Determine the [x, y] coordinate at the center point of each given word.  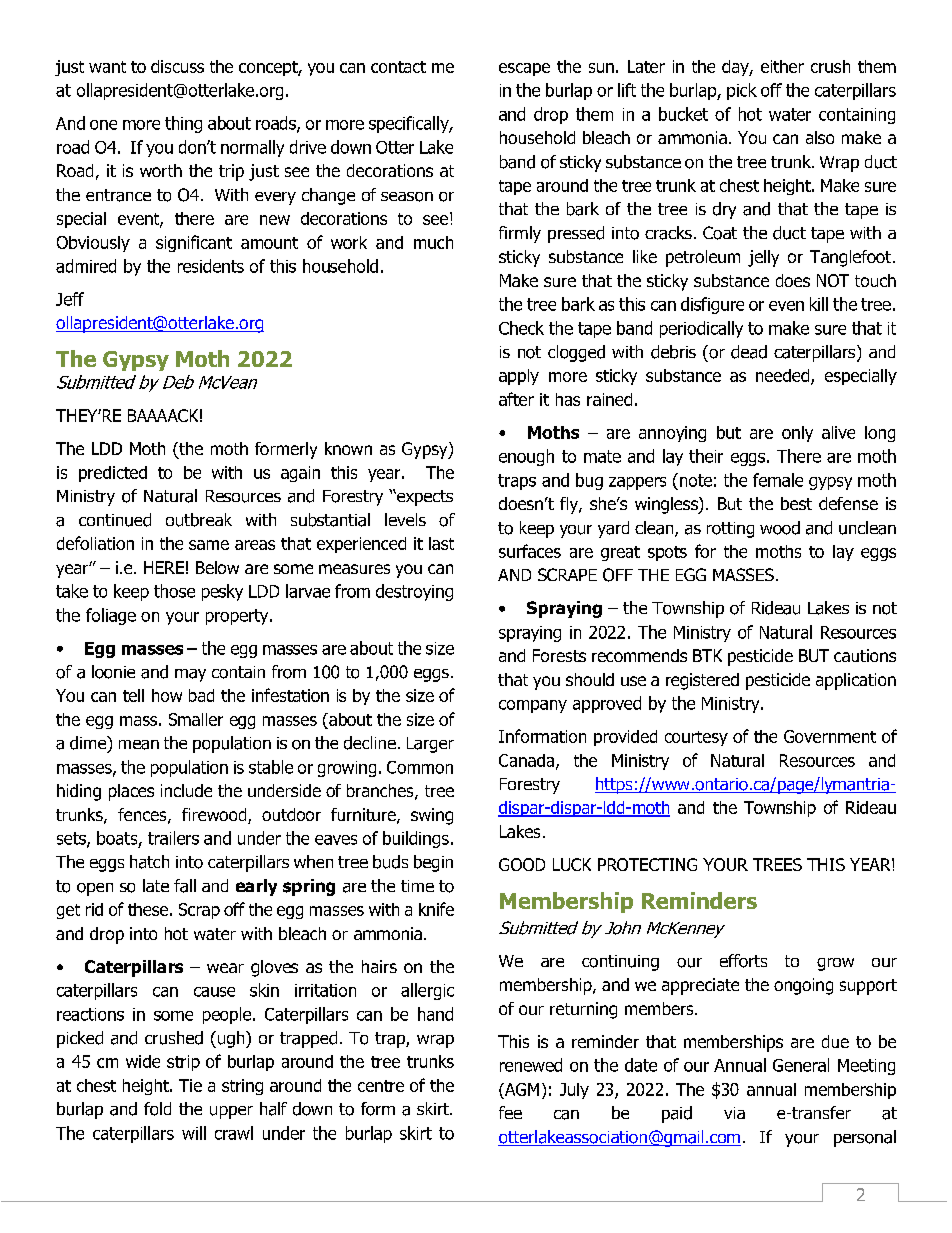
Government [830, 736]
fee [510, 1112]
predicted [113, 474]
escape [524, 69]
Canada [526, 760]
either [782, 66]
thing [183, 124]
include [186, 790]
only [797, 434]
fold [157, 1109]
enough [526, 457]
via [734, 1113]
